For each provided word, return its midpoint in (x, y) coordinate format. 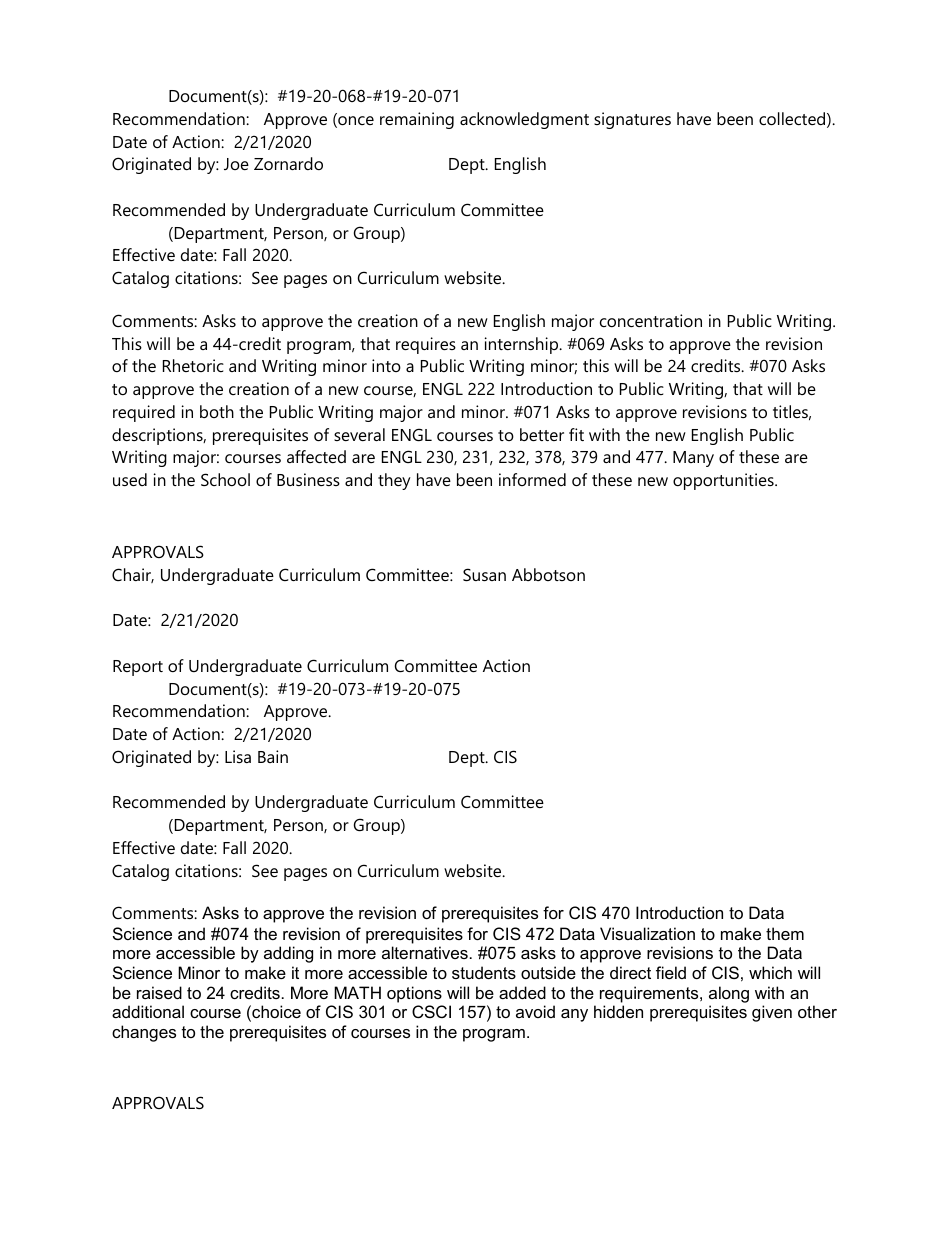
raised (159, 992)
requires (426, 345)
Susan (484, 574)
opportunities (724, 481)
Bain (273, 756)
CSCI (431, 1011)
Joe (236, 164)
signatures (632, 120)
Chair (133, 575)
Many (693, 459)
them (785, 933)
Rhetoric (193, 365)
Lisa (238, 756)
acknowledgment (524, 120)
